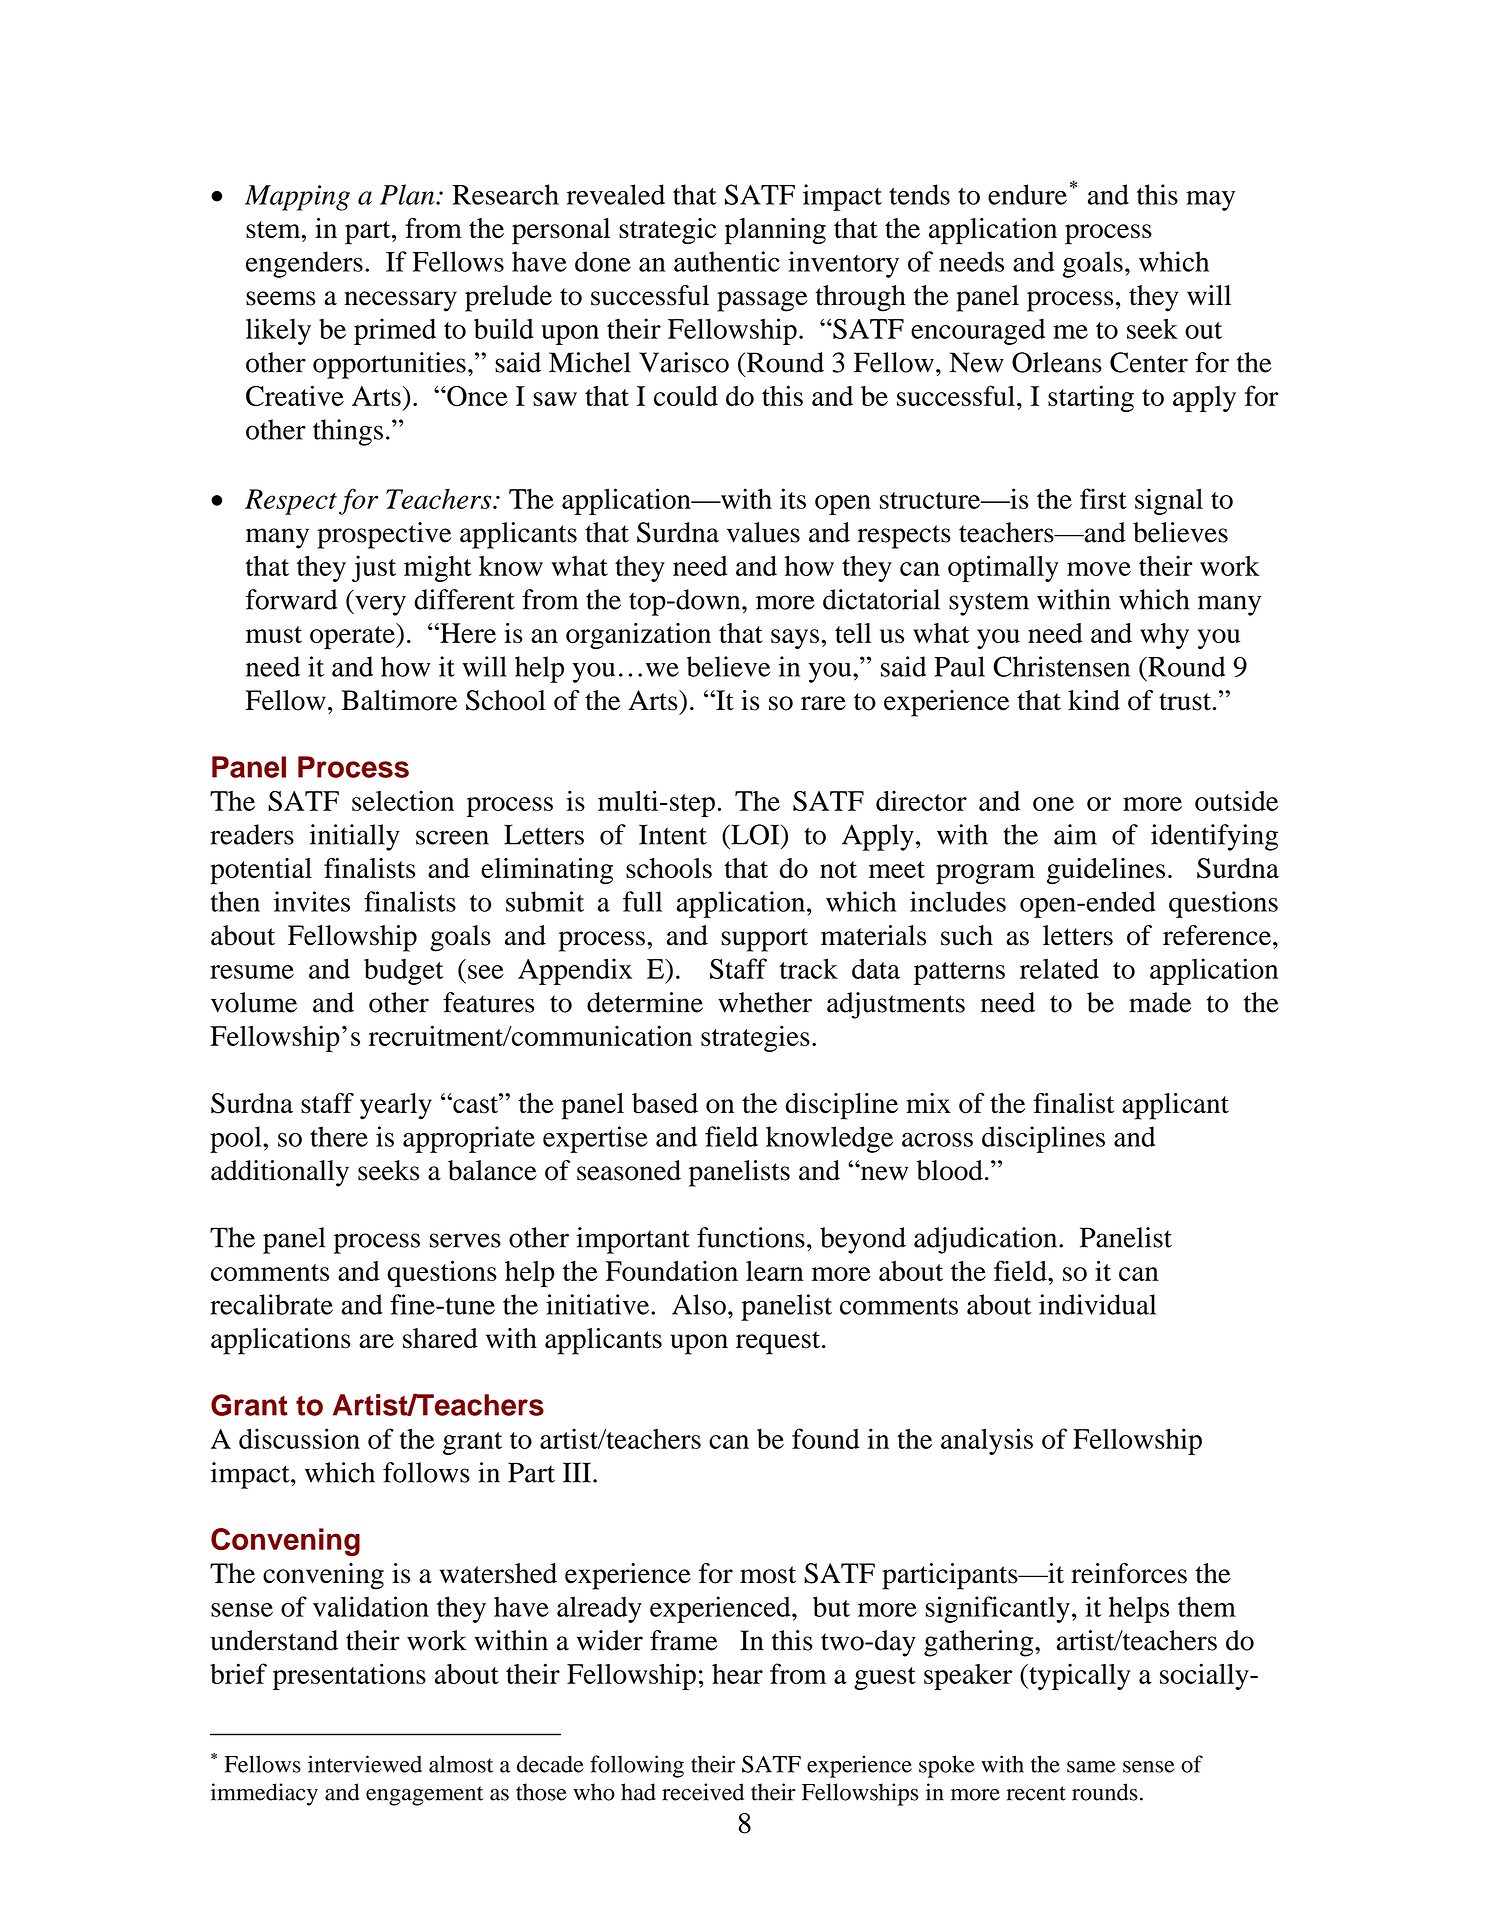 This screenshot has width=1489, height=1927. Describe the element at coordinates (404, 971) in the screenshot. I see `budget` at that location.
